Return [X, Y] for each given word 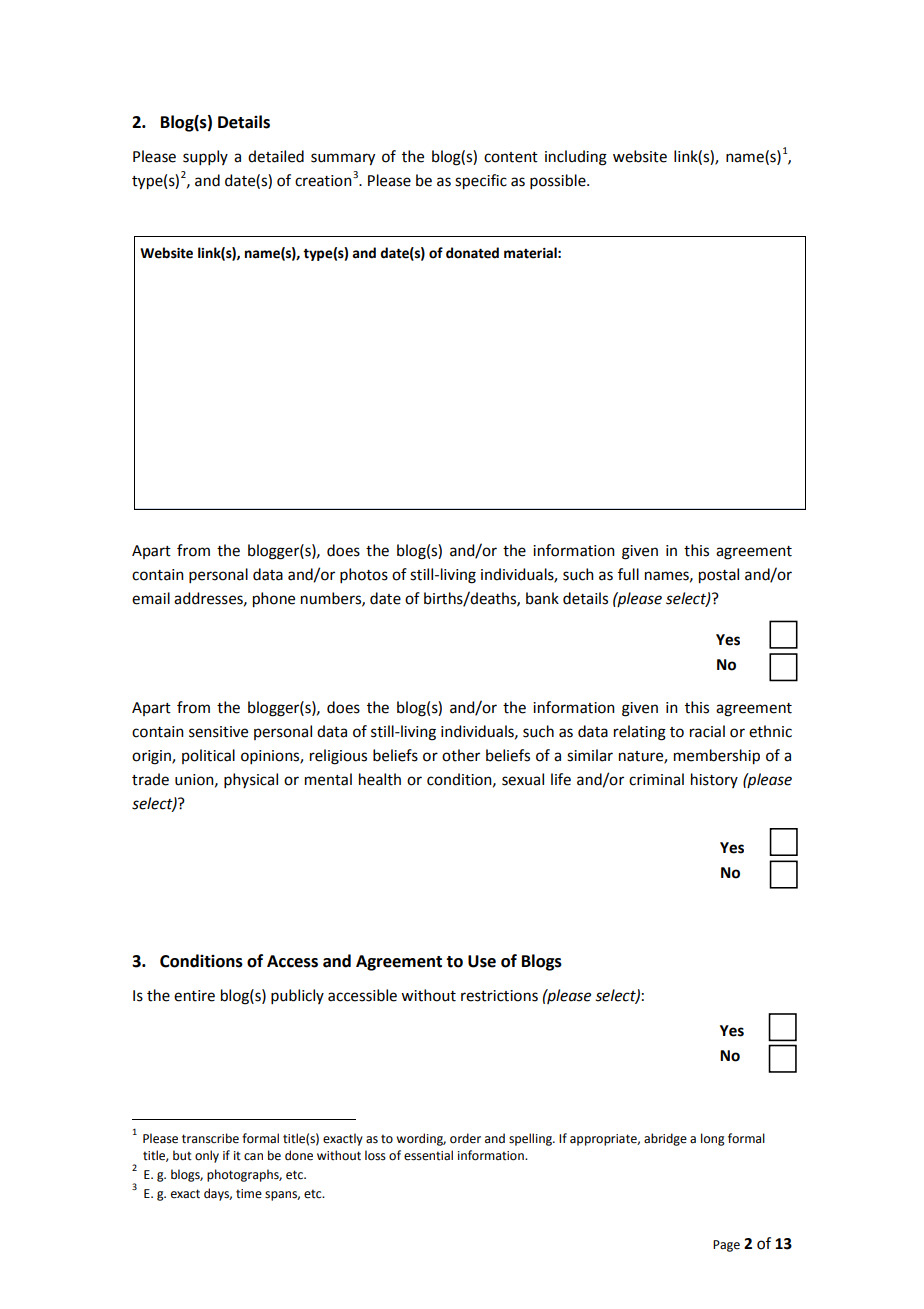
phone [274, 600]
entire [194, 996]
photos [364, 575]
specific [481, 182]
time [249, 1194]
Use [482, 961]
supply [205, 157]
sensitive [218, 732]
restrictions [499, 996]
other [461, 755]
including [576, 158]
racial [707, 731]
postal [719, 576]
